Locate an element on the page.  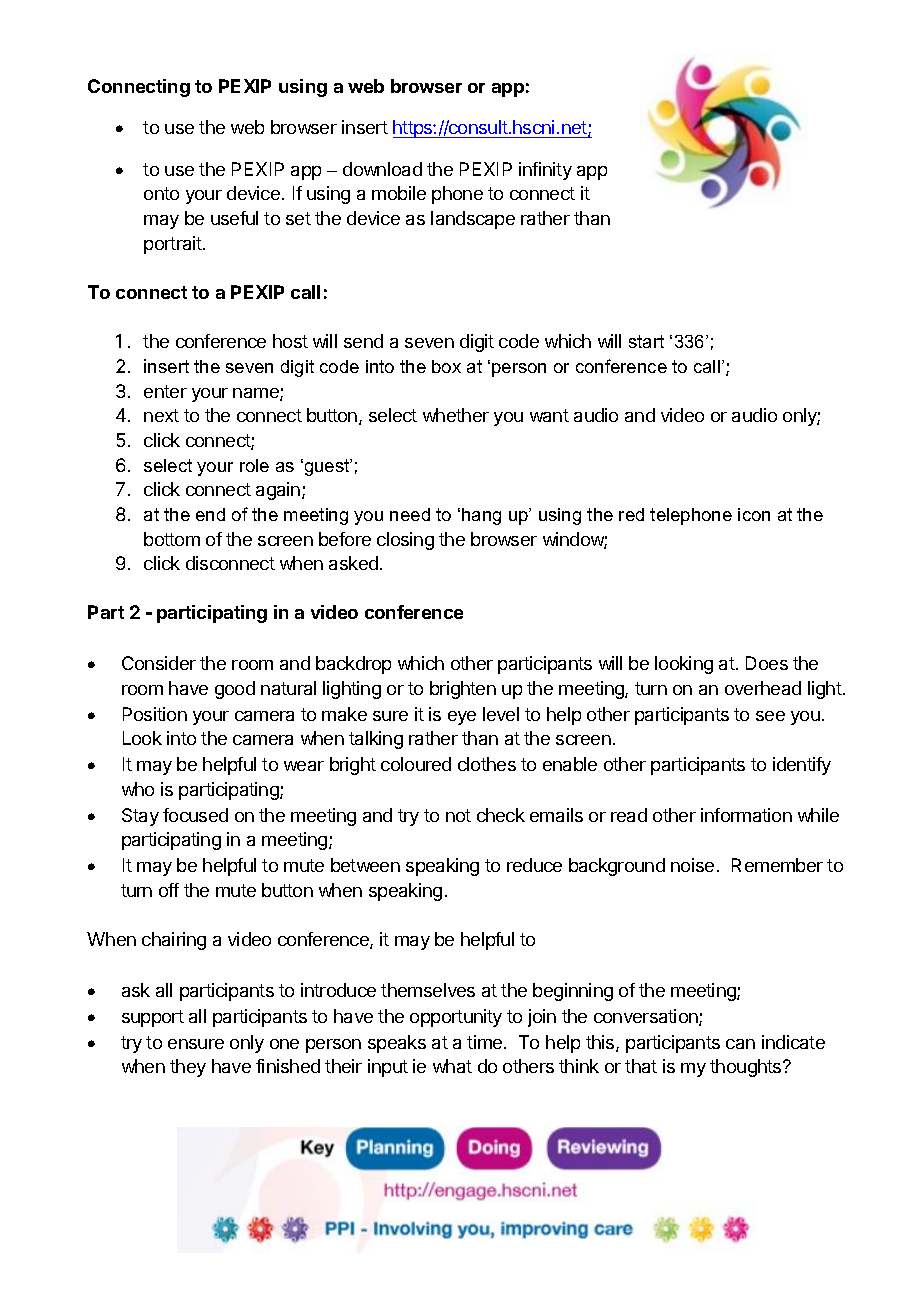
focused is located at coordinates (195, 815).
